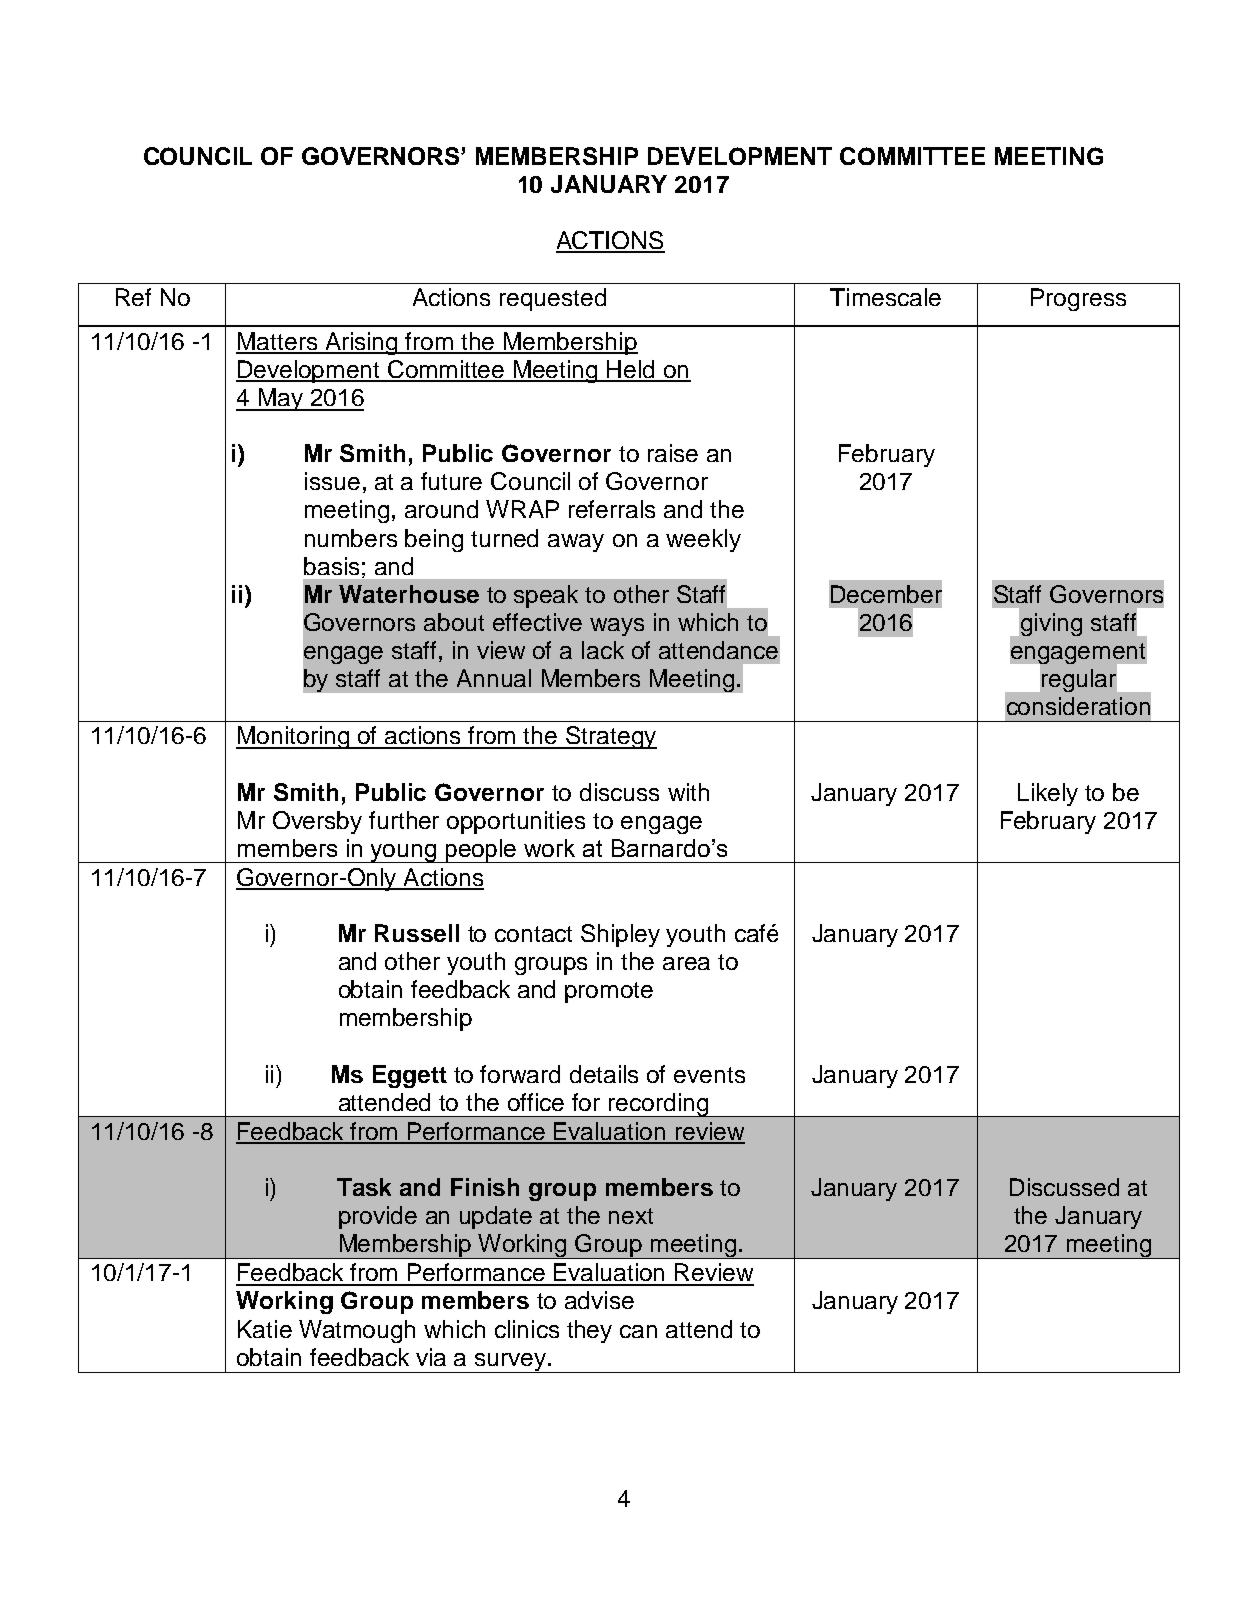  What do you see at coordinates (599, 1300) in the screenshot?
I see `advise` at bounding box center [599, 1300].
